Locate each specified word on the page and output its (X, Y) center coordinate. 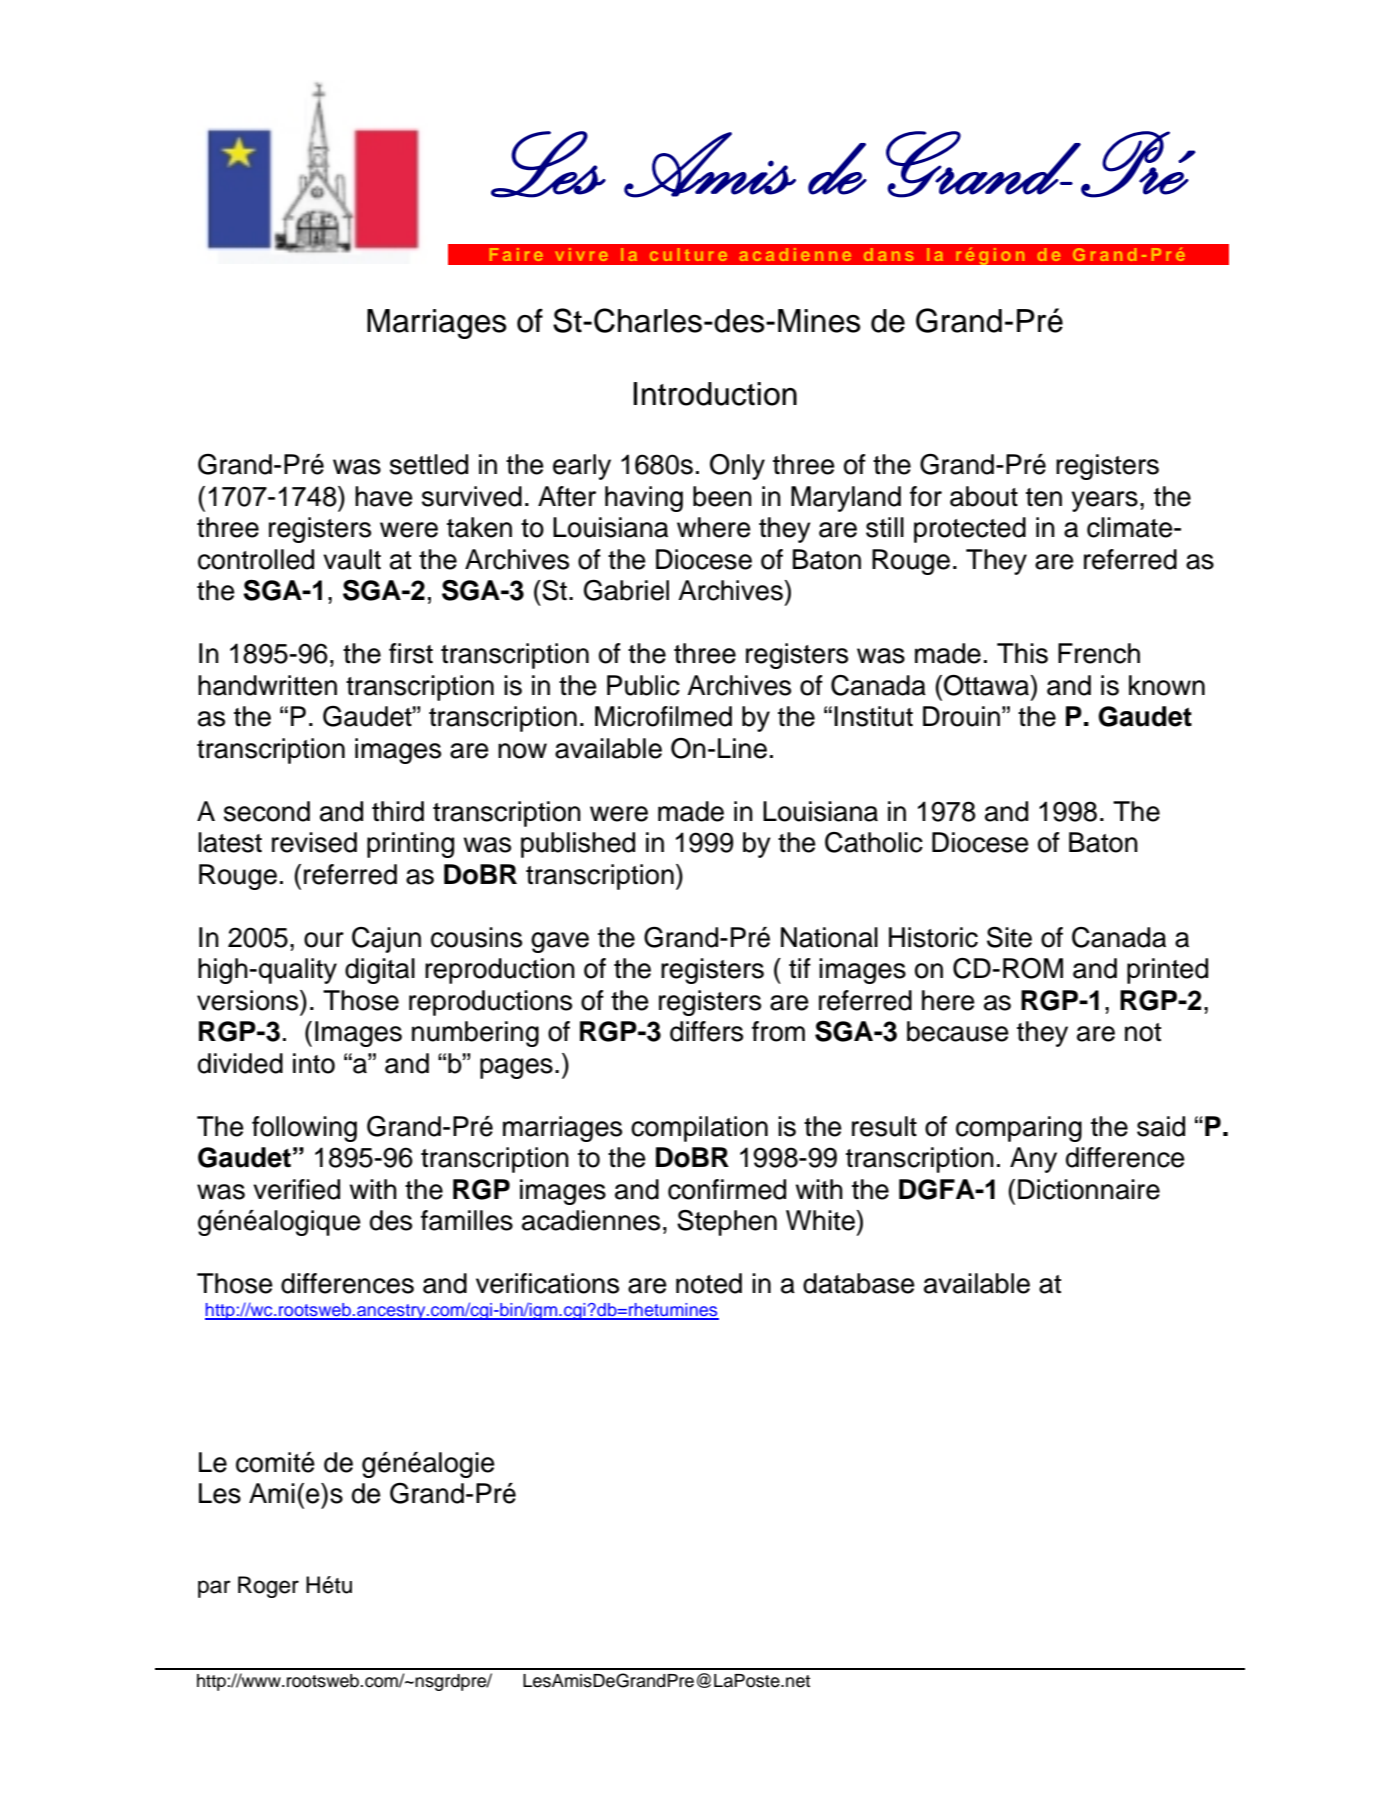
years (1104, 501)
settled (429, 464)
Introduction (715, 394)
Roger (268, 1587)
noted (709, 1283)
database (859, 1283)
